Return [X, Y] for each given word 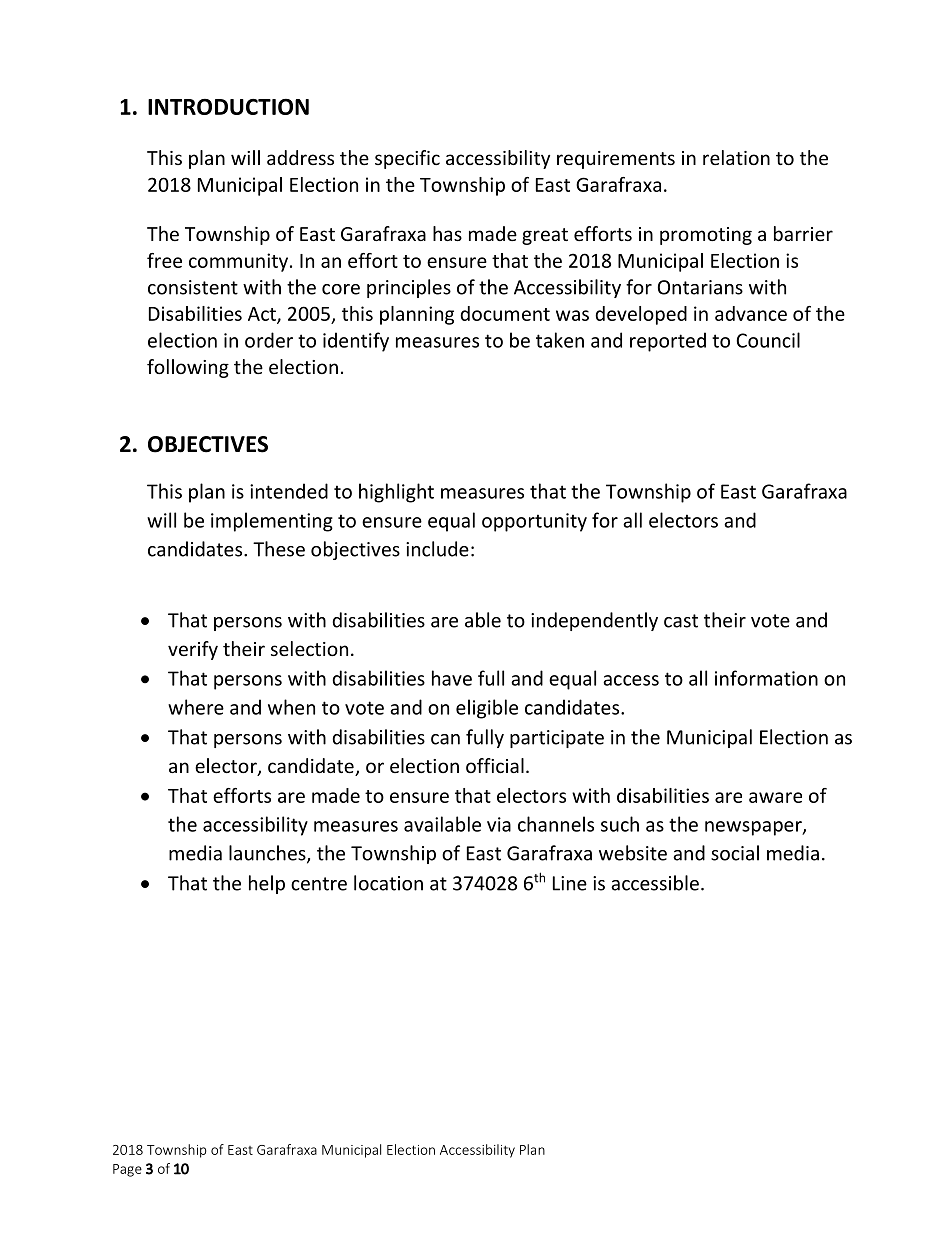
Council [768, 340]
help [267, 884]
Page [127, 1170]
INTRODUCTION [228, 107]
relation [736, 157]
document [505, 313]
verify [193, 650]
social [735, 853]
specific [407, 159]
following [188, 368]
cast [681, 621]
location [388, 883]
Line [570, 883]
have [452, 678]
